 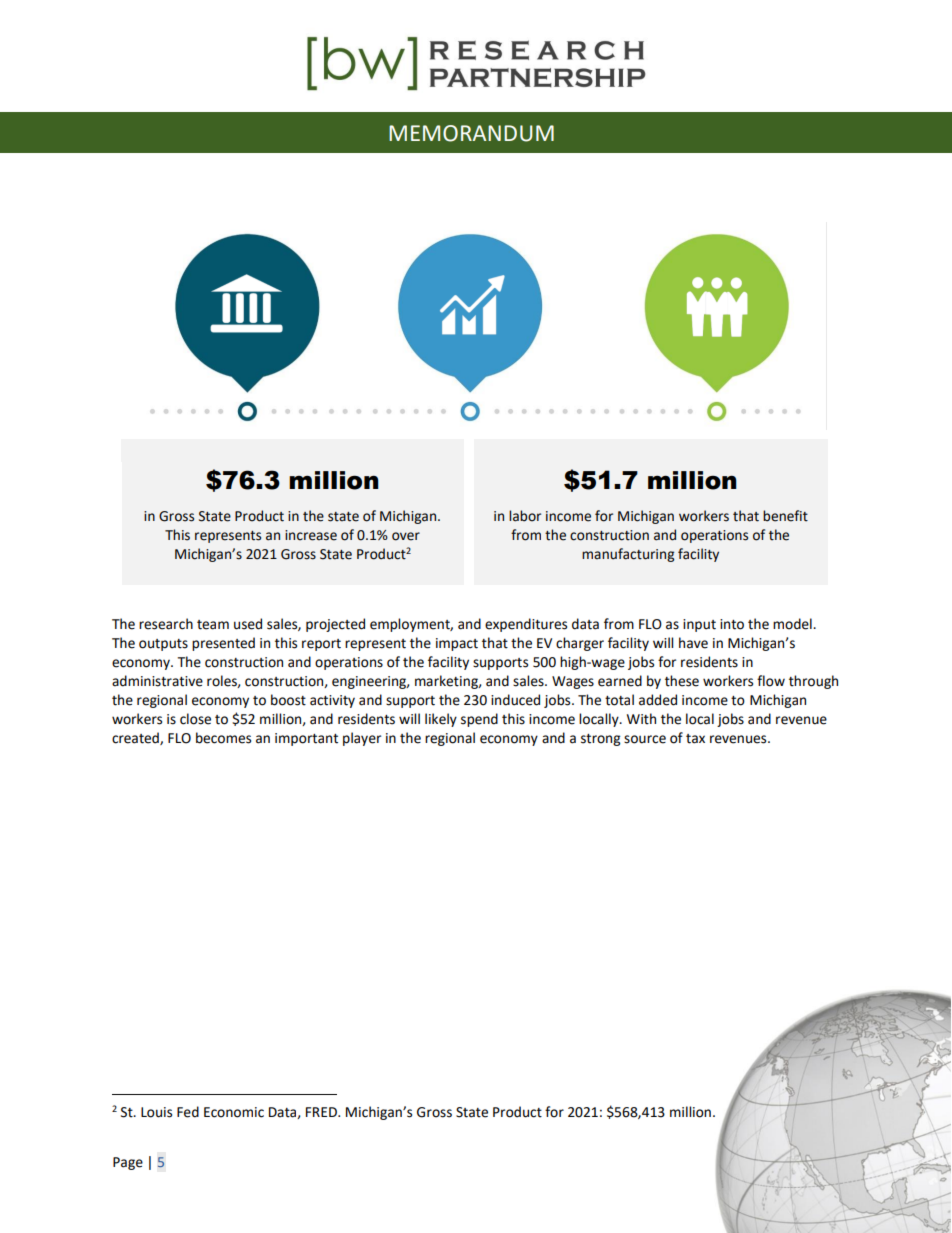 What do you see at coordinates (471, 133) in the page?
I see `MEMORANDUM` at bounding box center [471, 133].
